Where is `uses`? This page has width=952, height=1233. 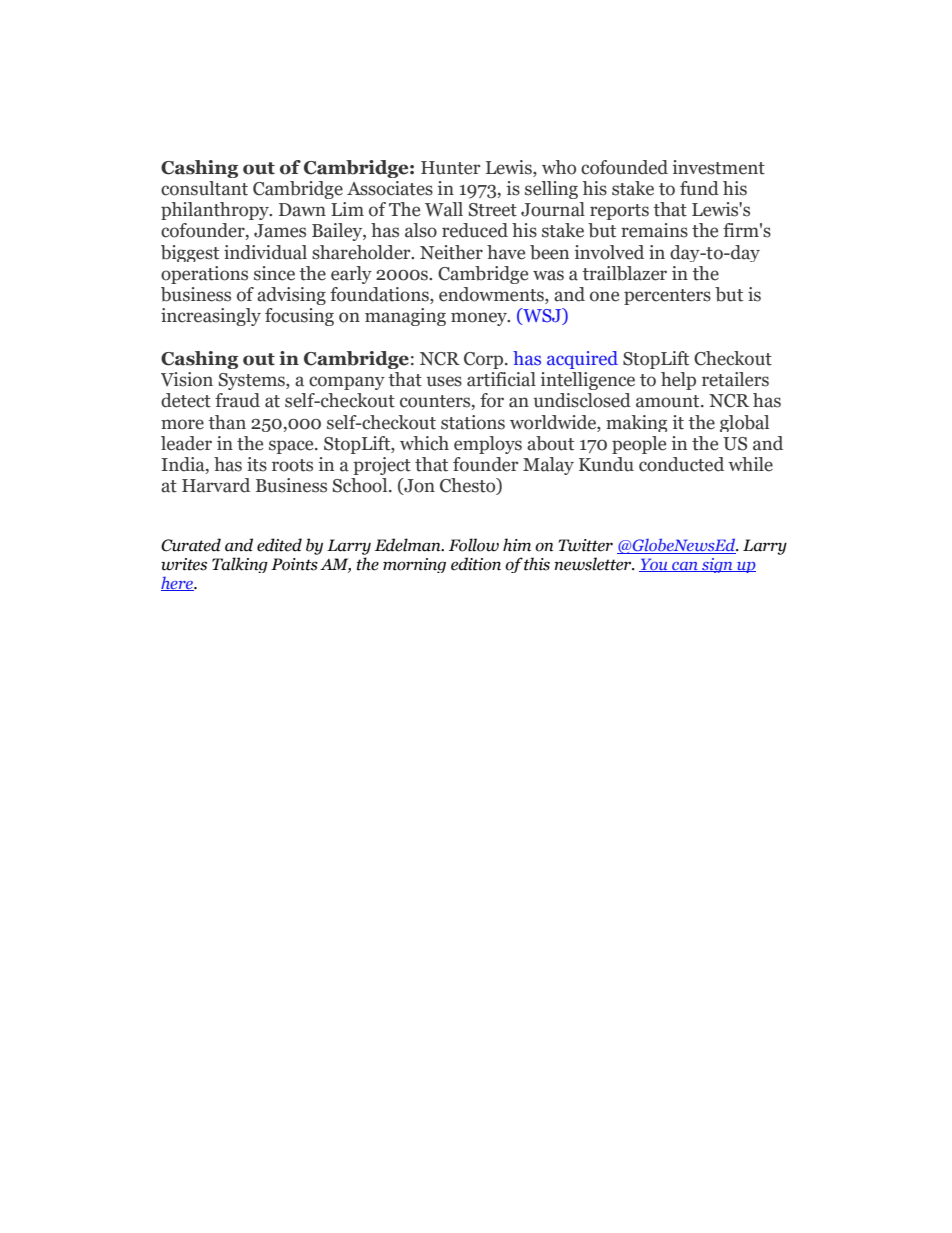 uses is located at coordinates (444, 381).
